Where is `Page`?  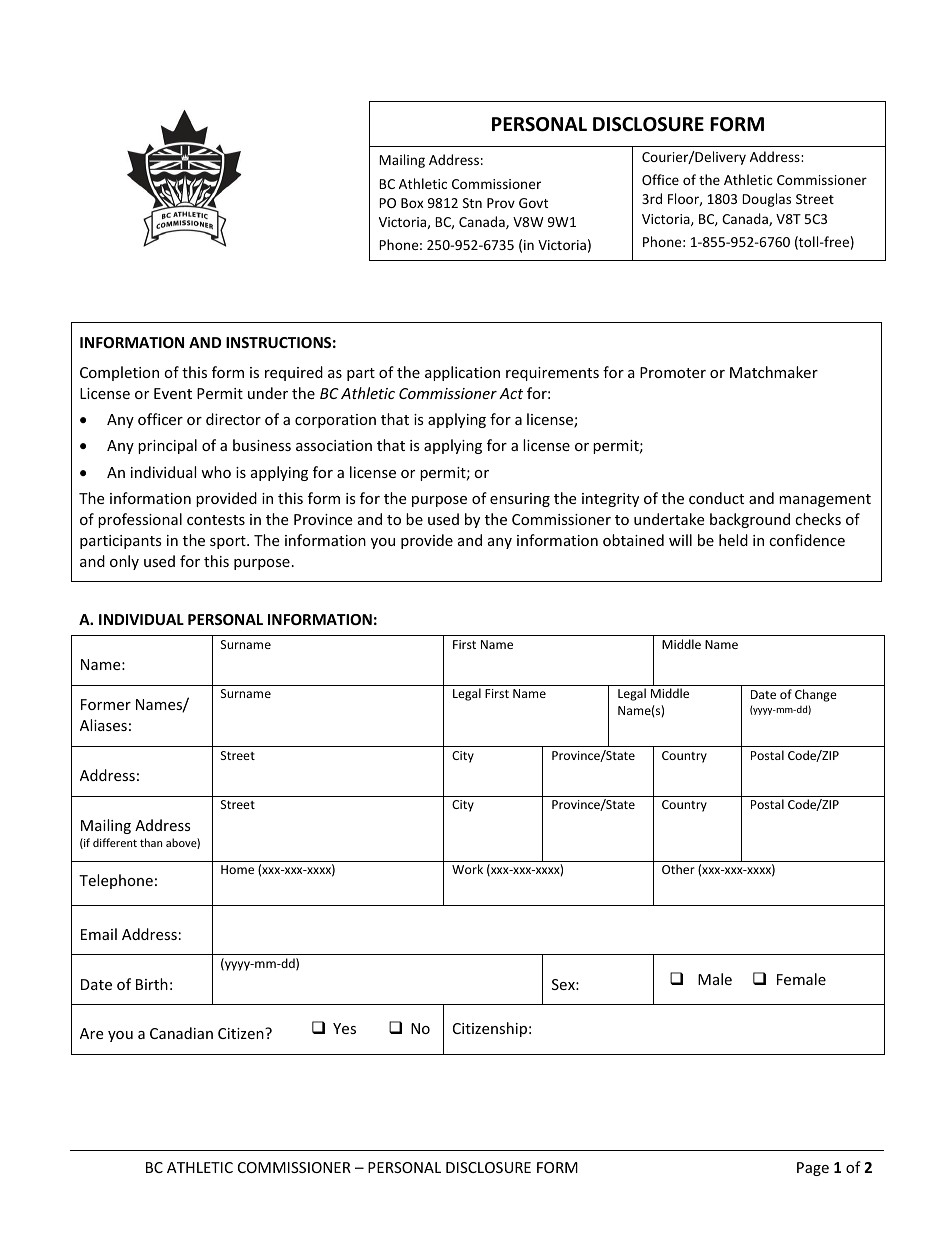
Page is located at coordinates (813, 1169).
